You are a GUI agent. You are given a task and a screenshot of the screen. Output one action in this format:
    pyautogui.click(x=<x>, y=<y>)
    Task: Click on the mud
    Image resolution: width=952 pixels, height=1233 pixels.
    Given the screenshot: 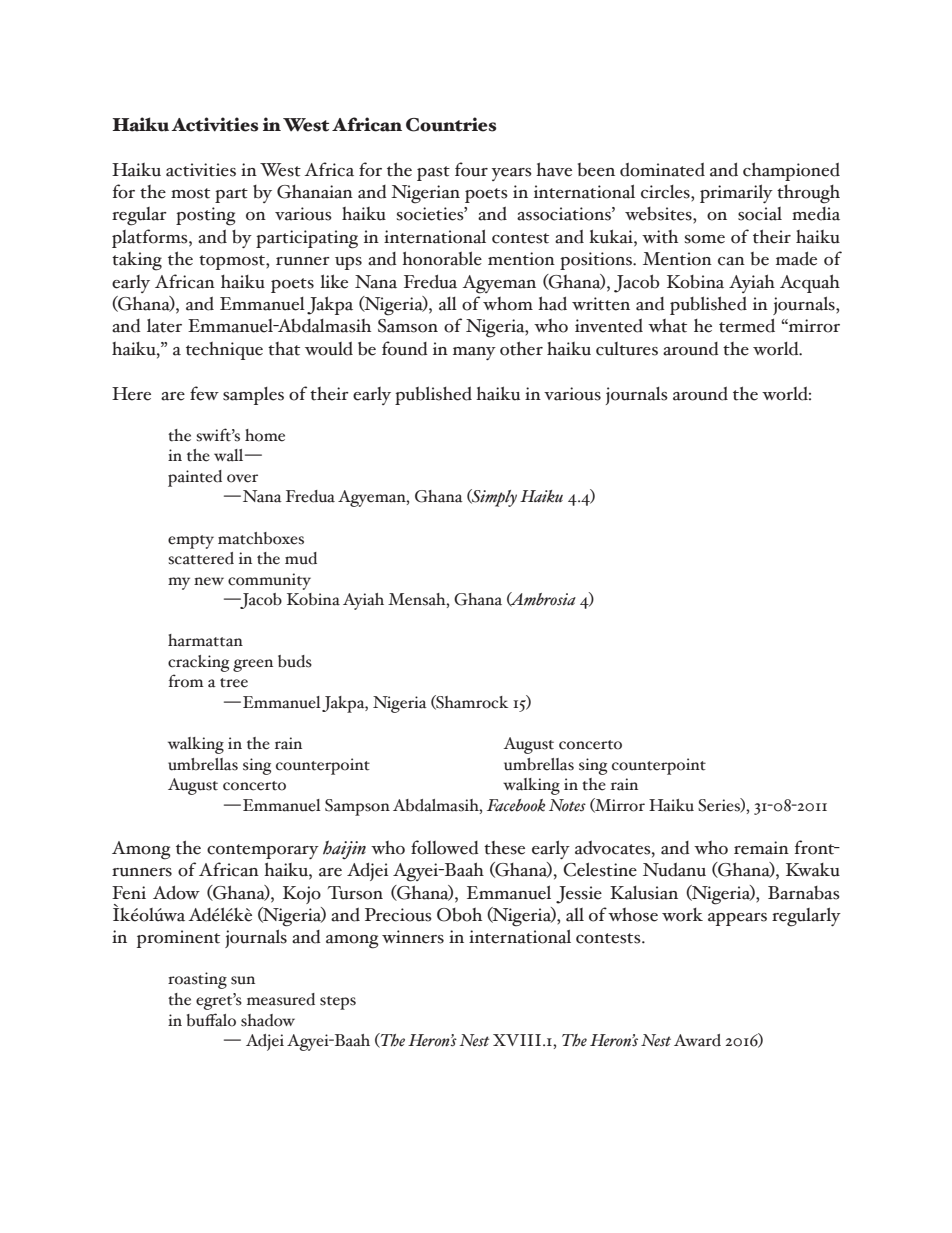 What is the action you would take?
    pyautogui.click(x=301, y=558)
